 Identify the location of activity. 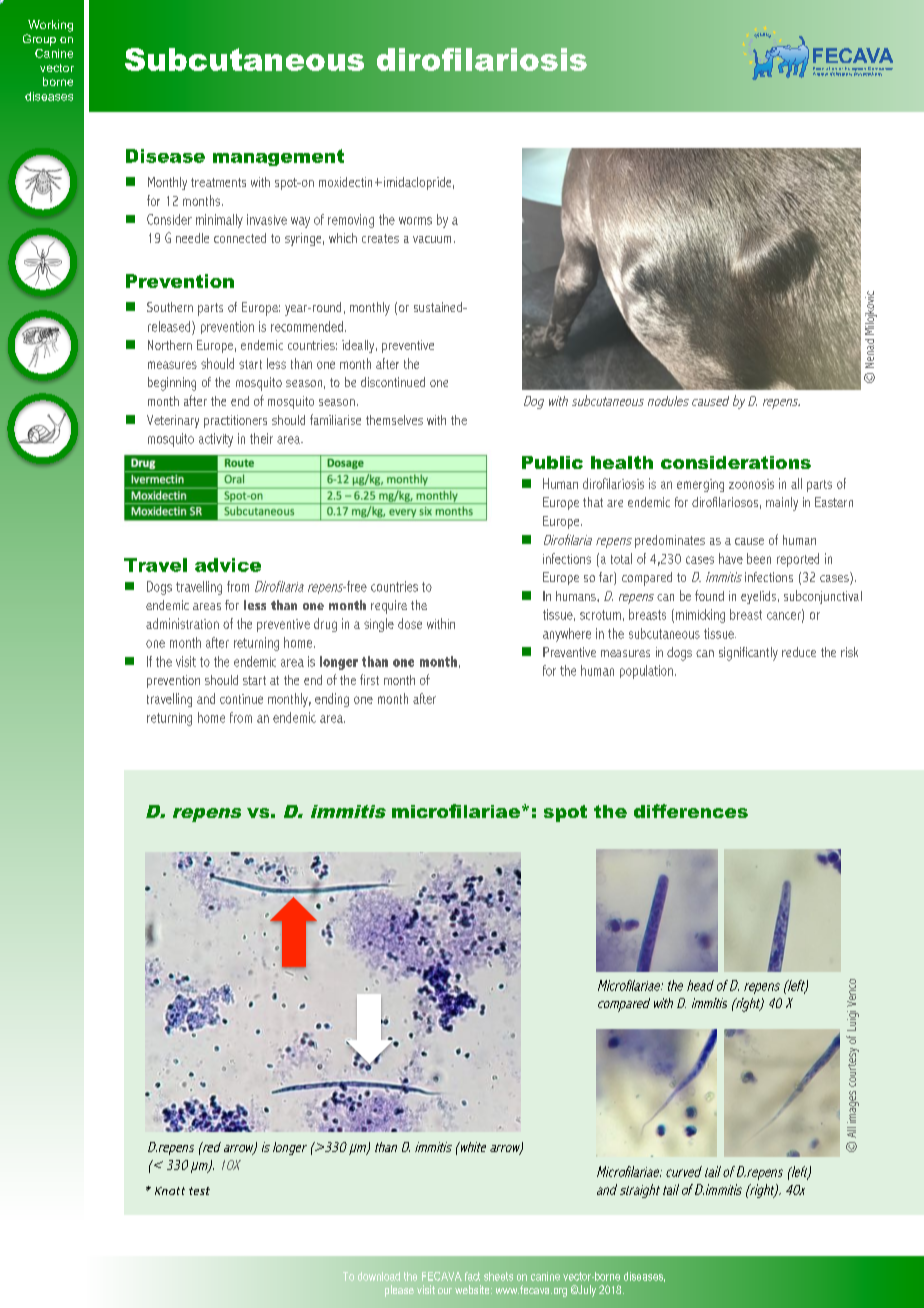
(216, 440).
